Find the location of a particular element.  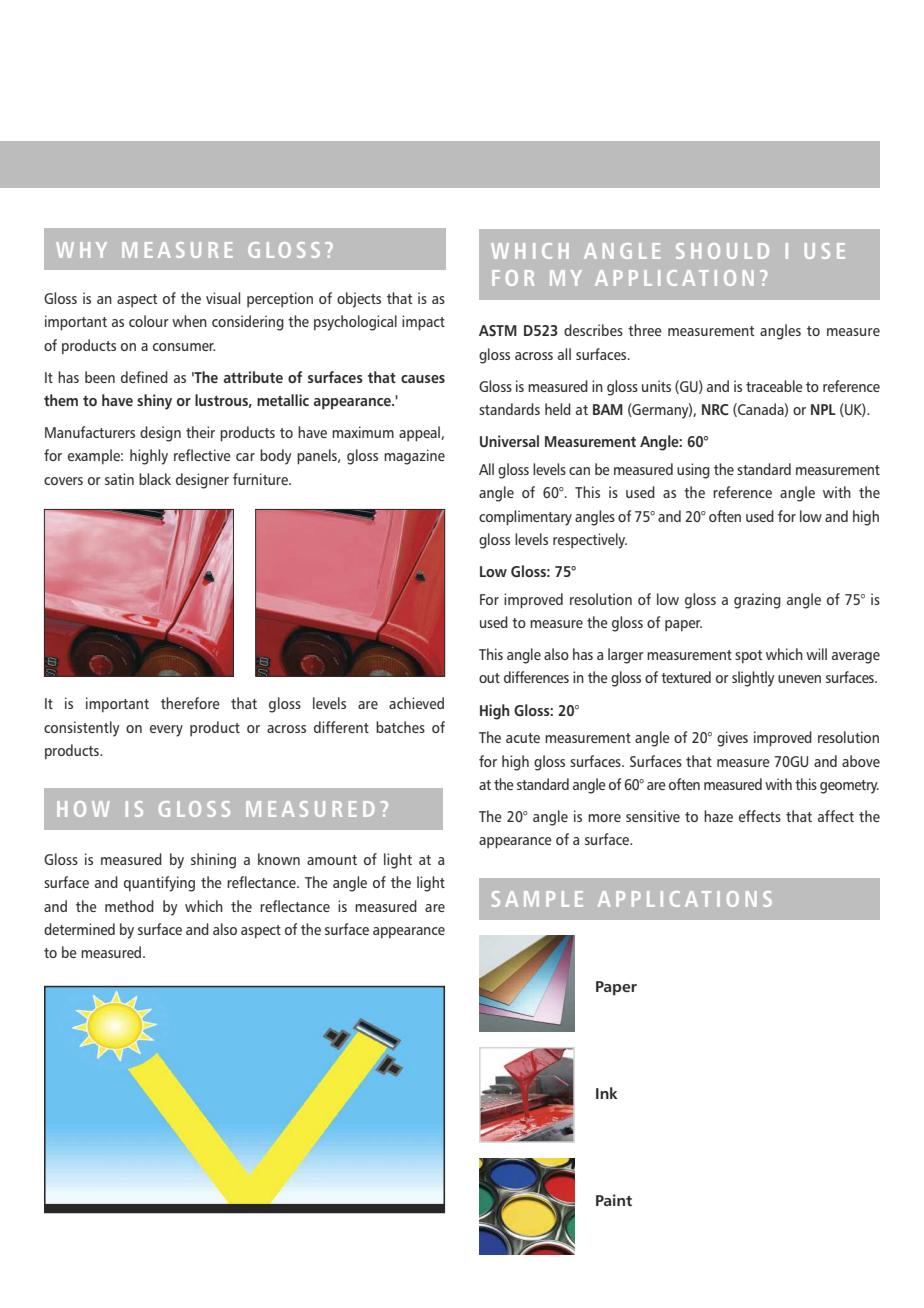

Paint is located at coordinates (614, 1200).
